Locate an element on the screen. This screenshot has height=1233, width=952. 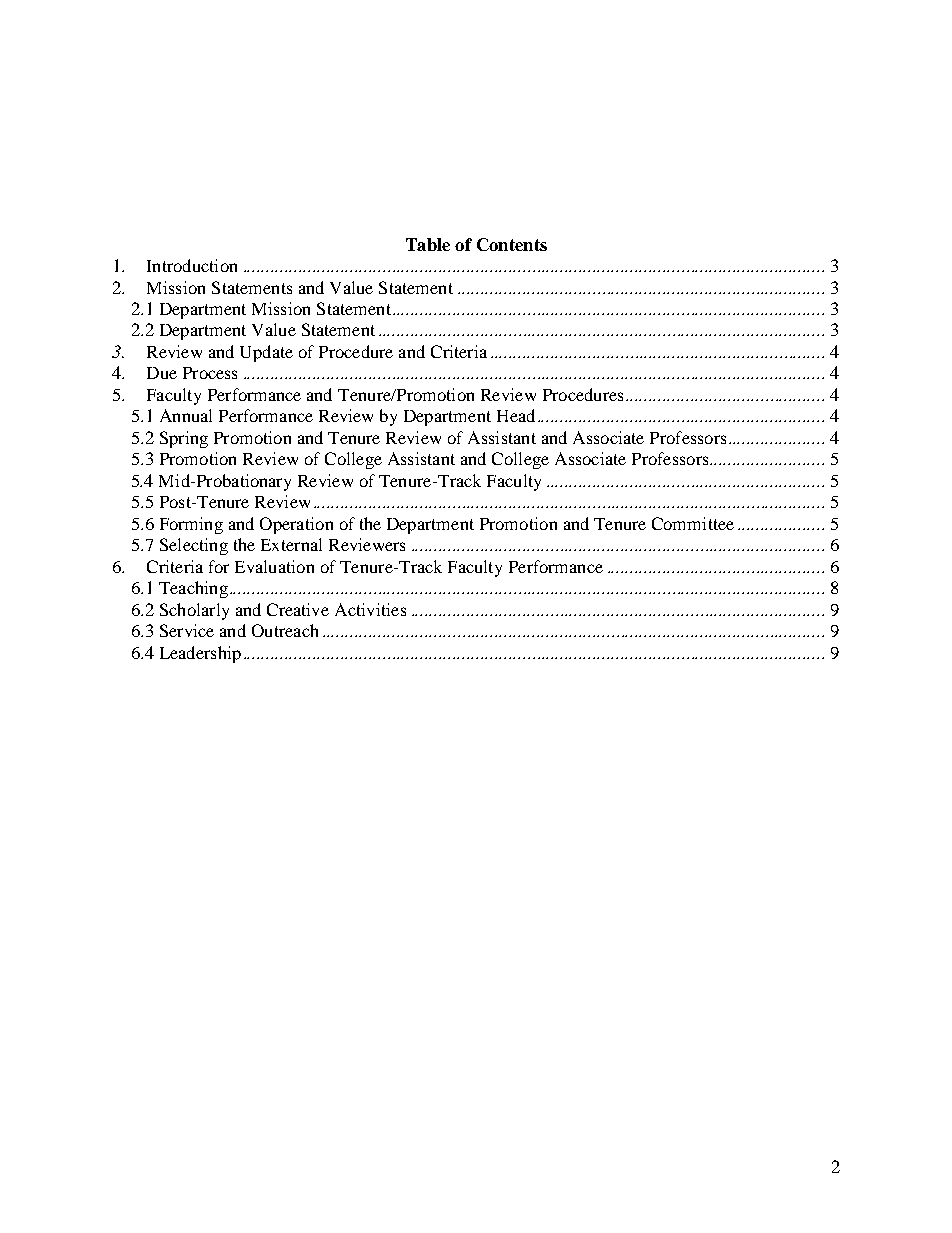
Introduction is located at coordinates (192, 265).
